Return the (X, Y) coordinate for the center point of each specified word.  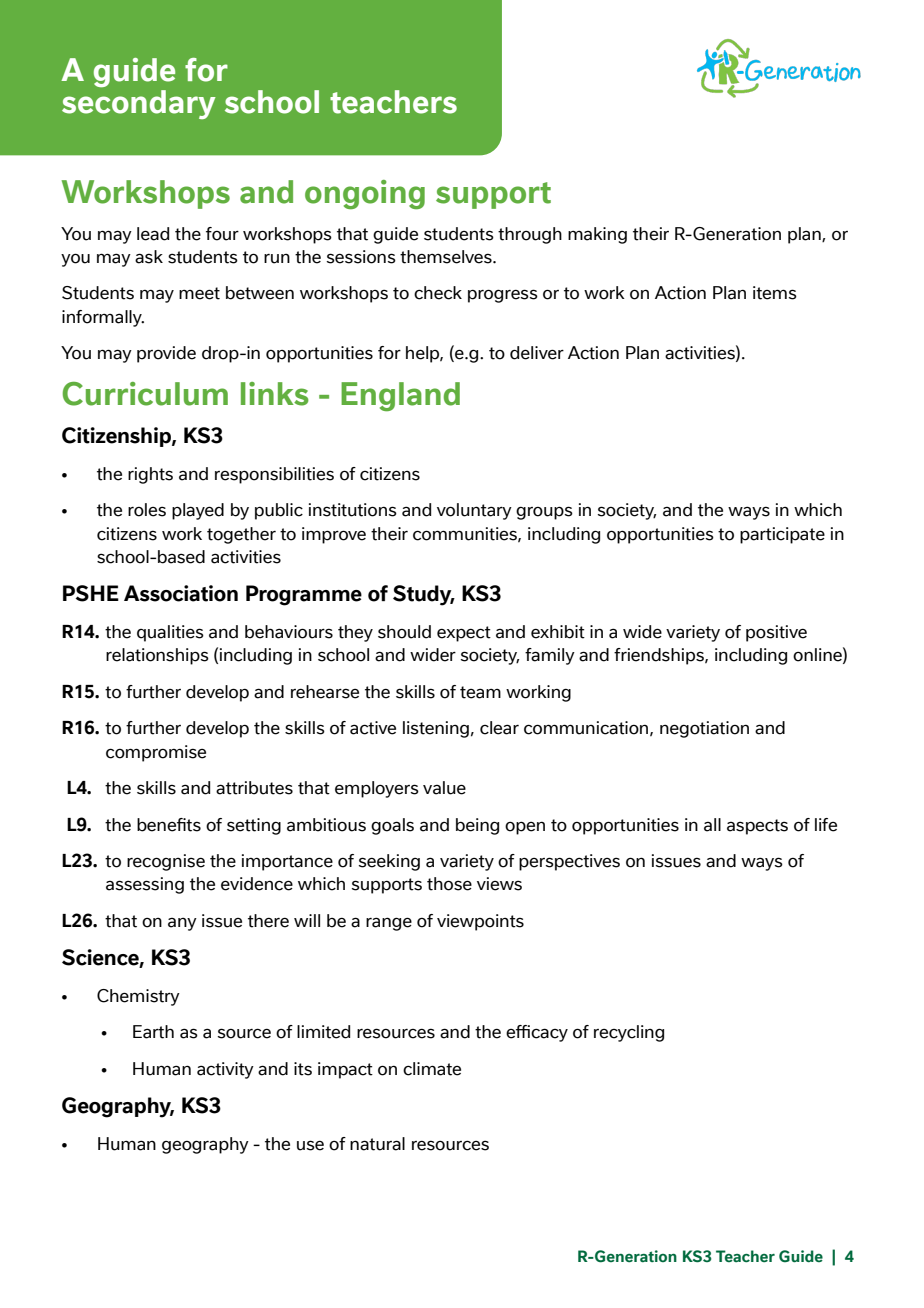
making (597, 235)
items (775, 293)
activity (225, 1070)
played (198, 511)
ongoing (365, 194)
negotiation (704, 729)
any (182, 924)
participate (782, 535)
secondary (139, 104)
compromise (156, 753)
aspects (757, 827)
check (438, 293)
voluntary (474, 511)
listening (436, 729)
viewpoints (480, 922)
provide (166, 354)
